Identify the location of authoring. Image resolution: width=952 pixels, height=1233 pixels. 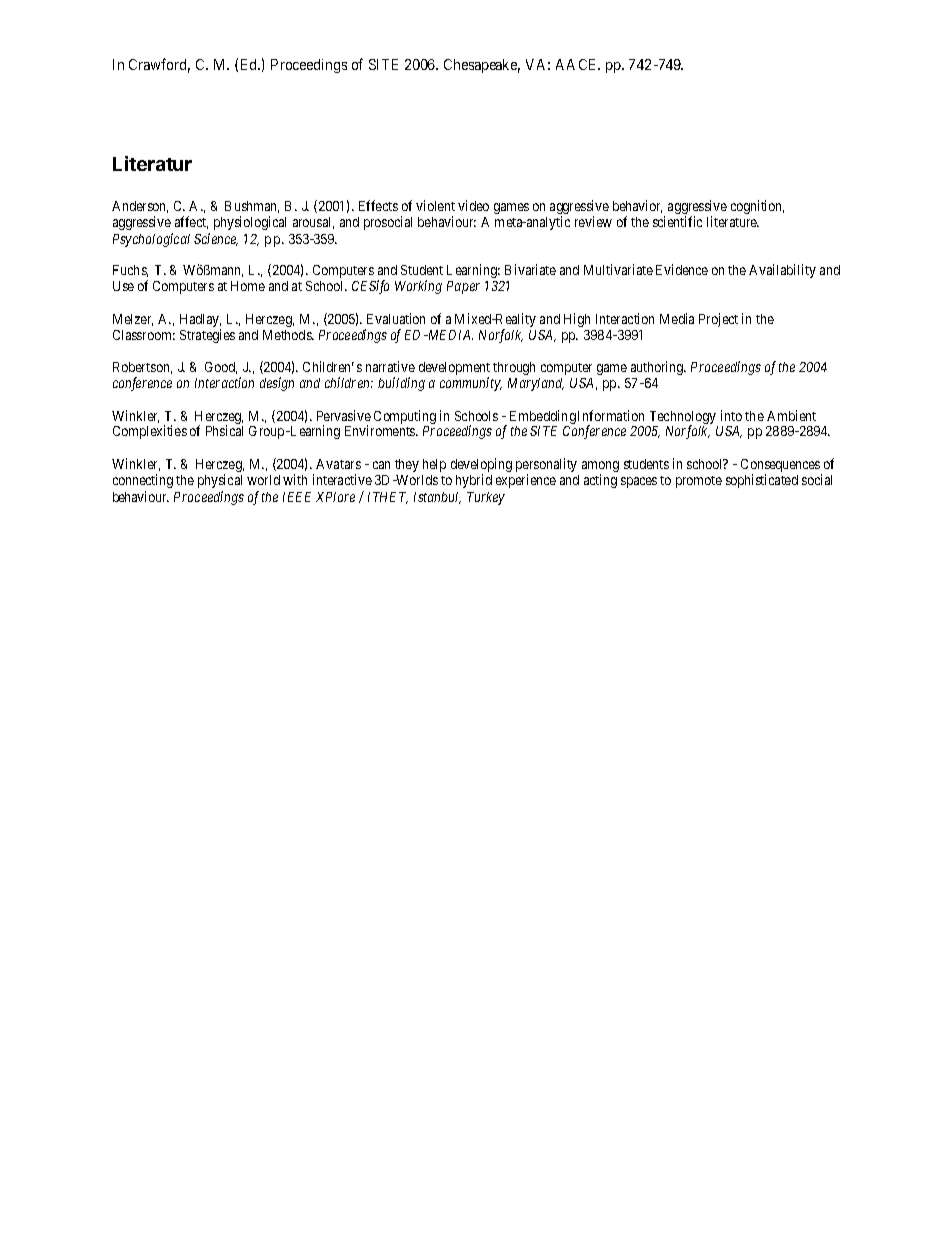
(658, 368).
